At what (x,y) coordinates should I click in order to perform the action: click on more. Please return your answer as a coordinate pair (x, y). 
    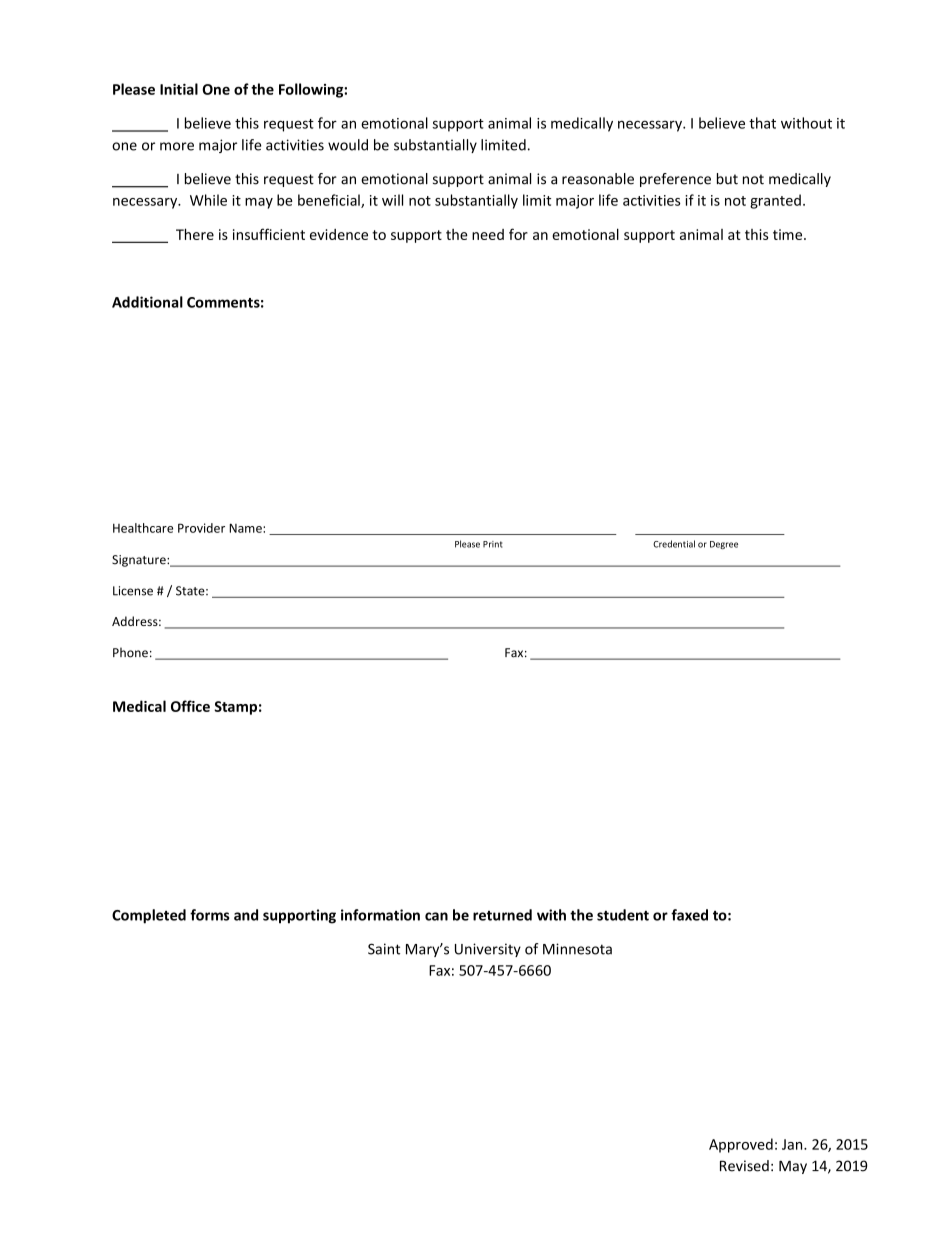
    Looking at the image, I should click on (177, 146).
